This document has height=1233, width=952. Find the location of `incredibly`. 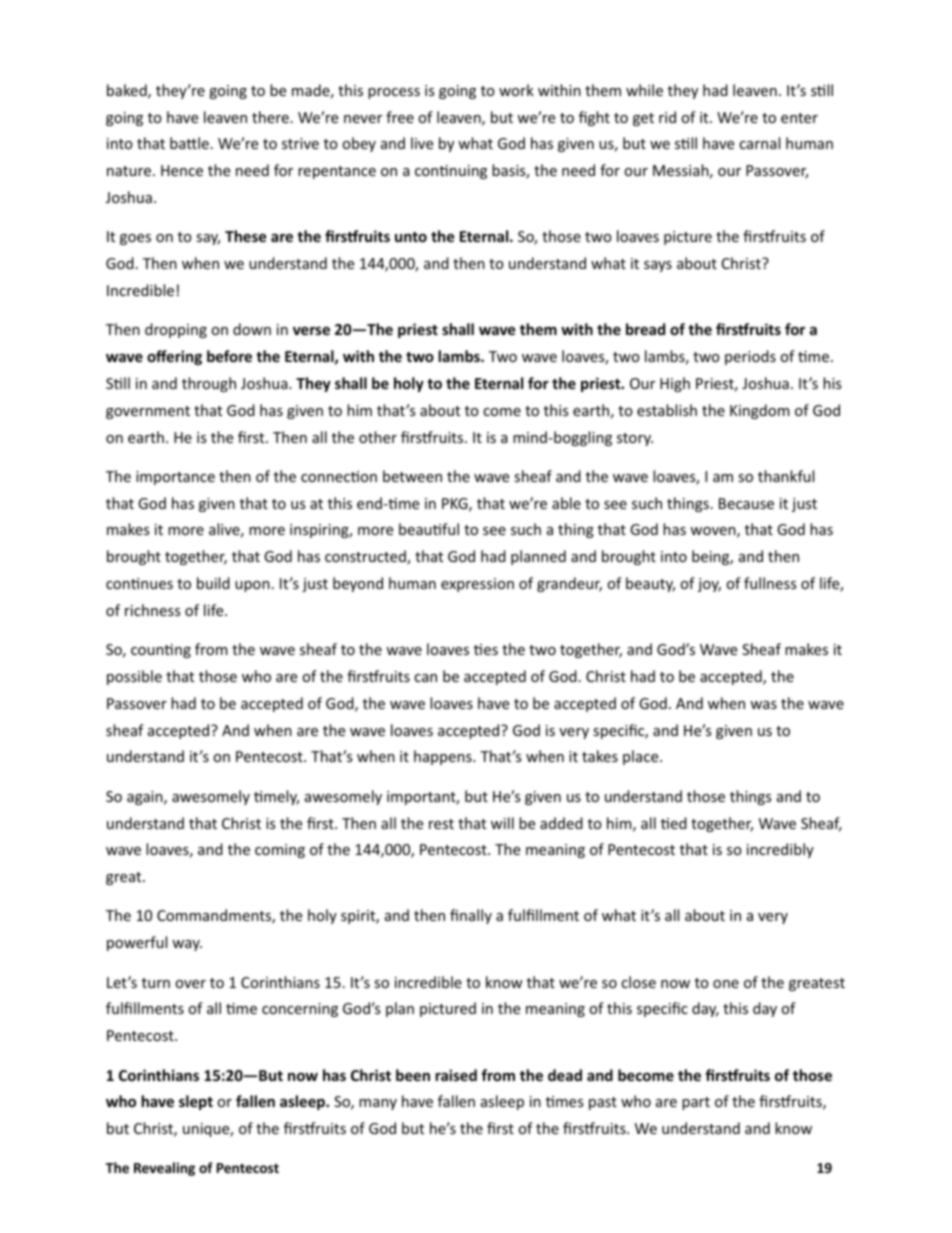

incredibly is located at coordinates (780, 850).
